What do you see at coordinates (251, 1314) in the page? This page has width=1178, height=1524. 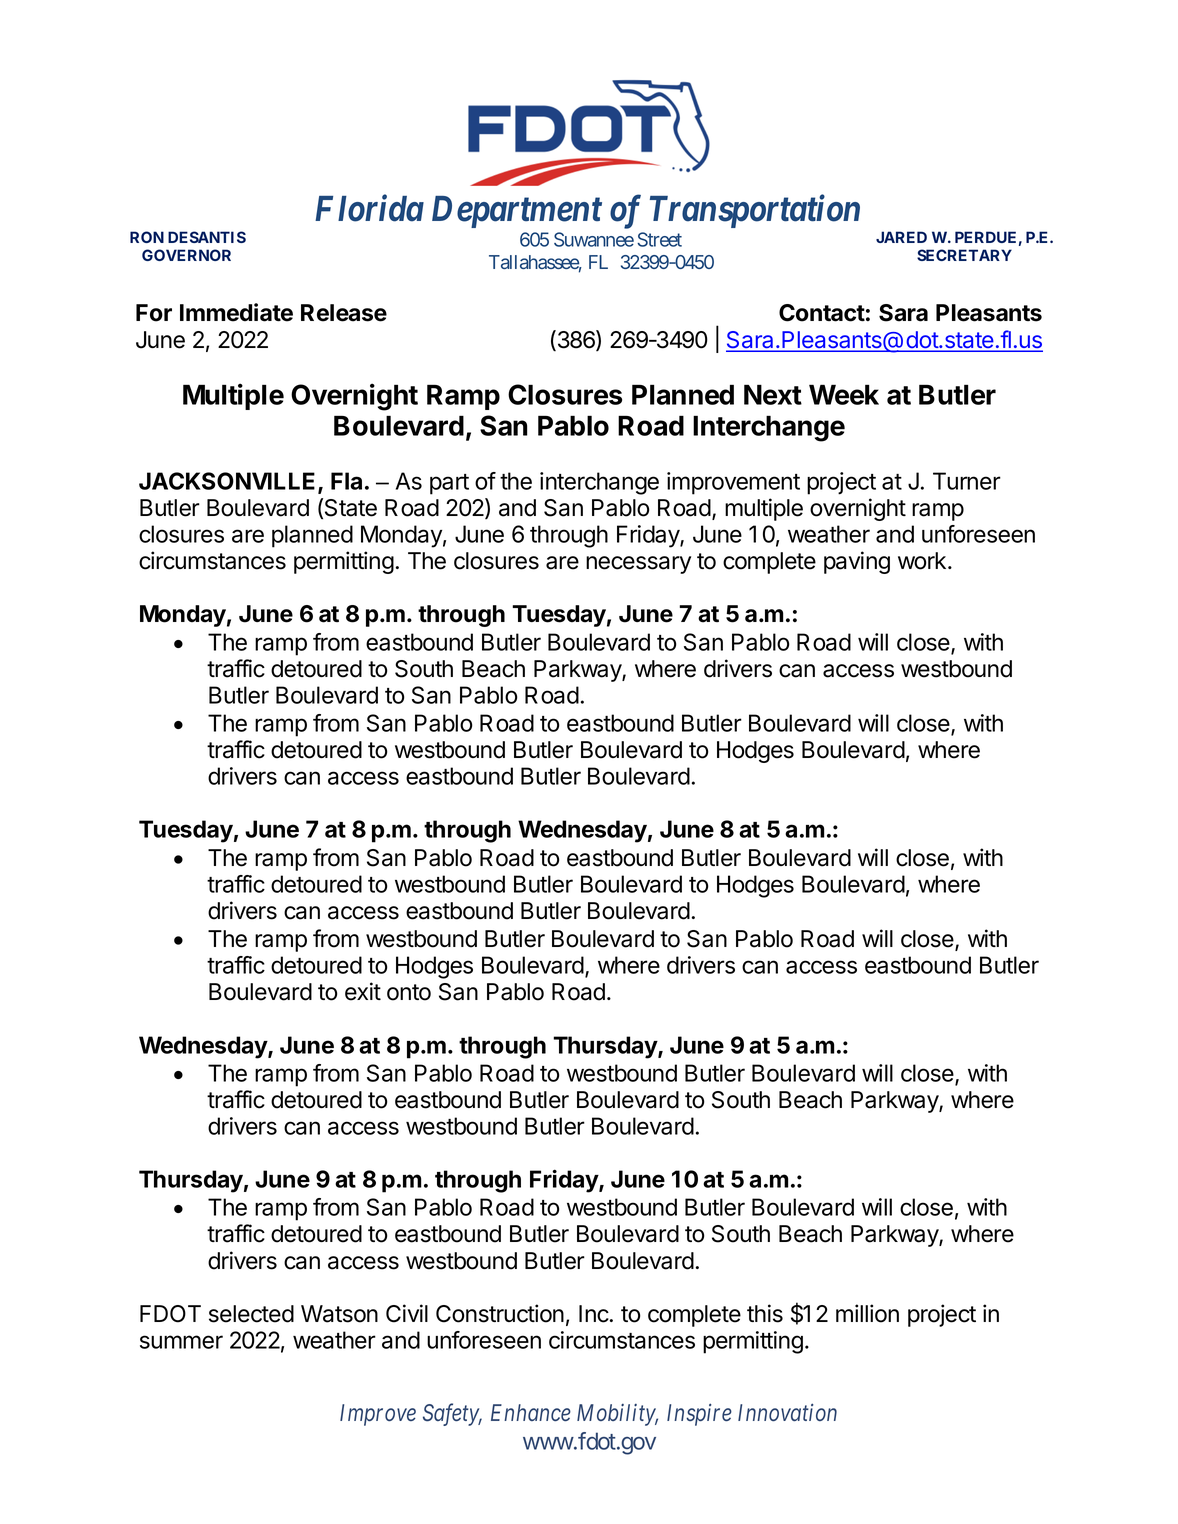 I see `selected` at bounding box center [251, 1314].
